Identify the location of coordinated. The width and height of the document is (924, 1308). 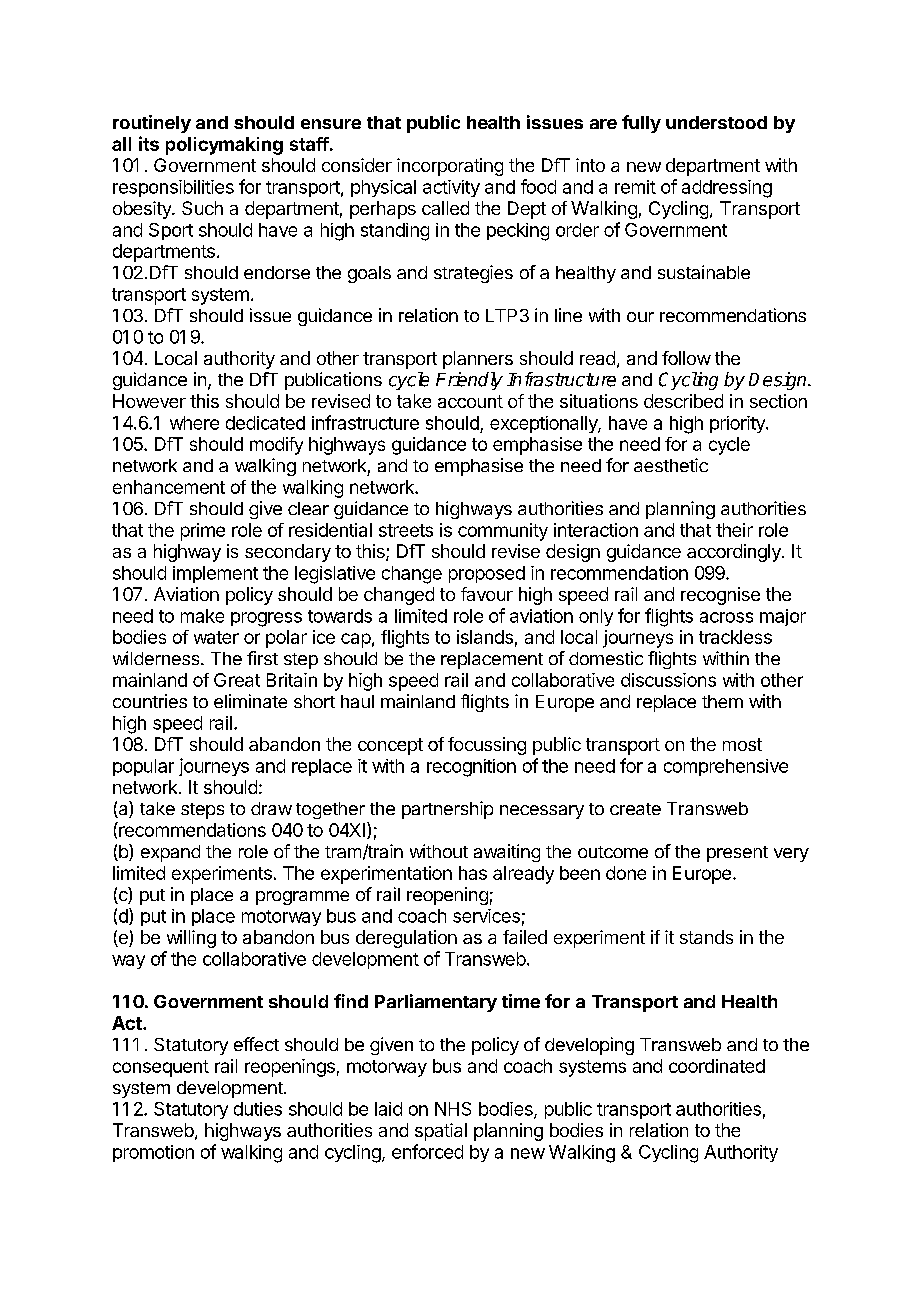
(717, 1066).
